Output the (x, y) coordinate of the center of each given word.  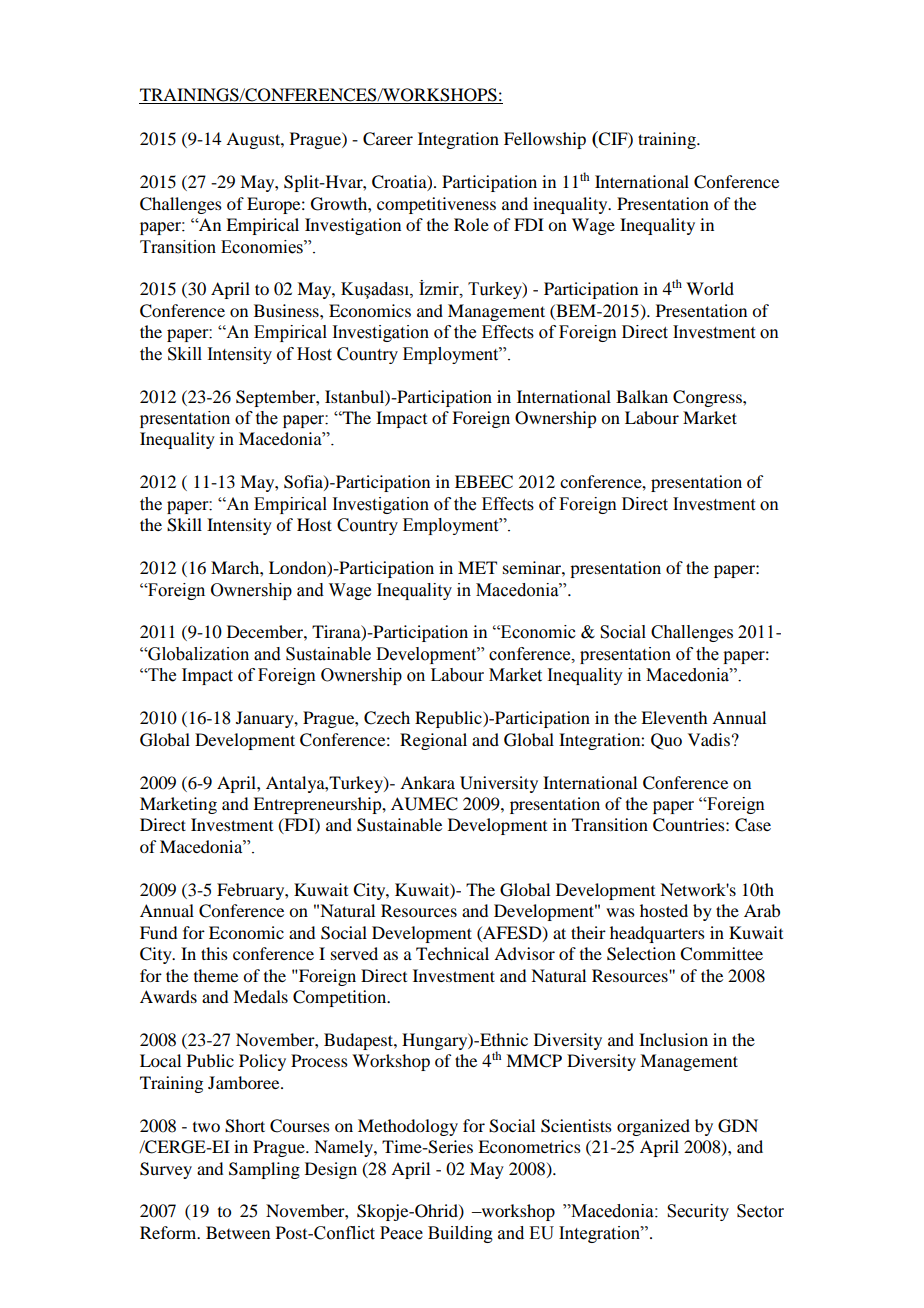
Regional (433, 741)
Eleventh (674, 717)
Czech (387, 718)
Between (238, 1232)
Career (388, 139)
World (710, 288)
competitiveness (436, 205)
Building (460, 1234)
